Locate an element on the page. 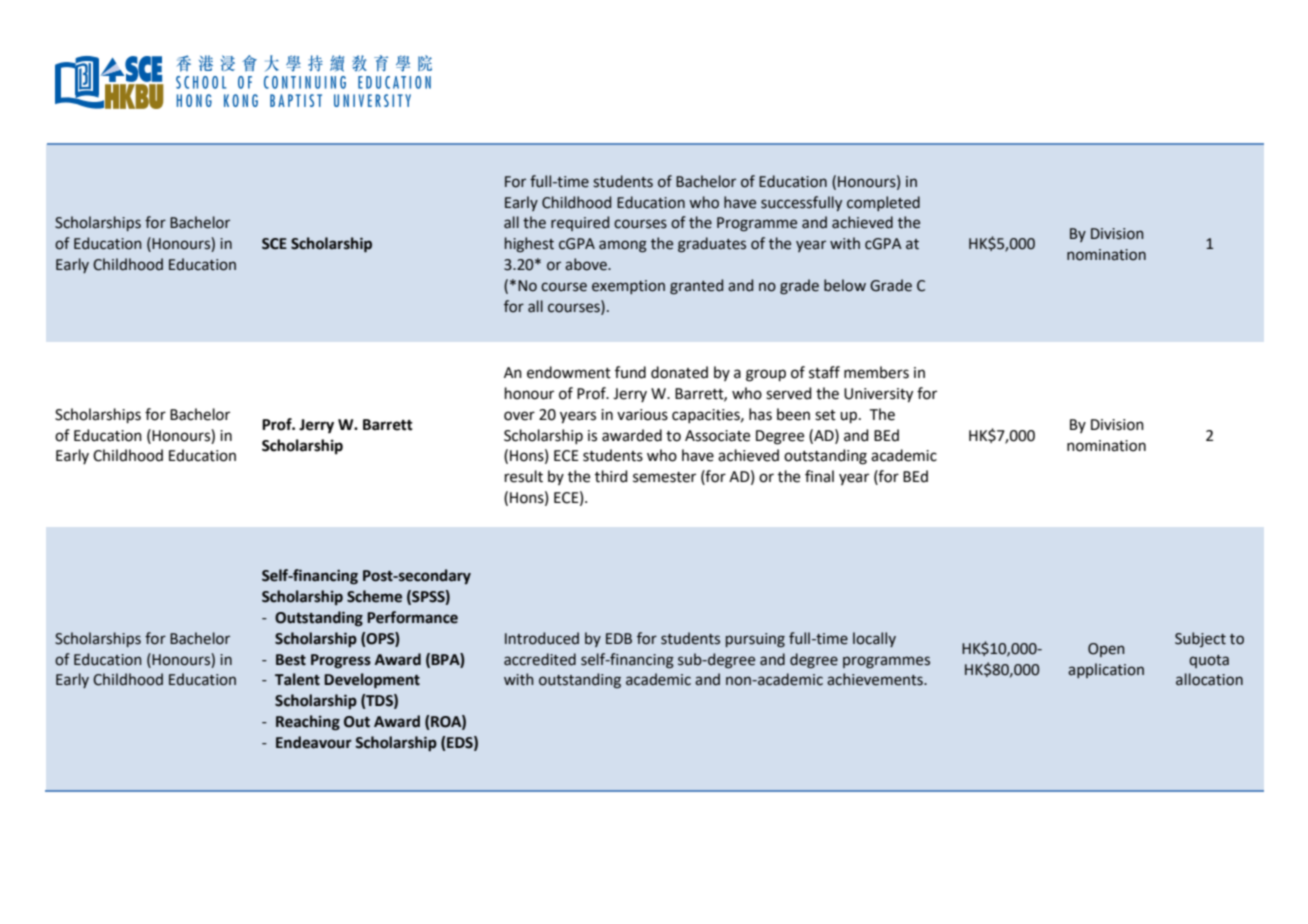  Reaching is located at coordinates (308, 723).
